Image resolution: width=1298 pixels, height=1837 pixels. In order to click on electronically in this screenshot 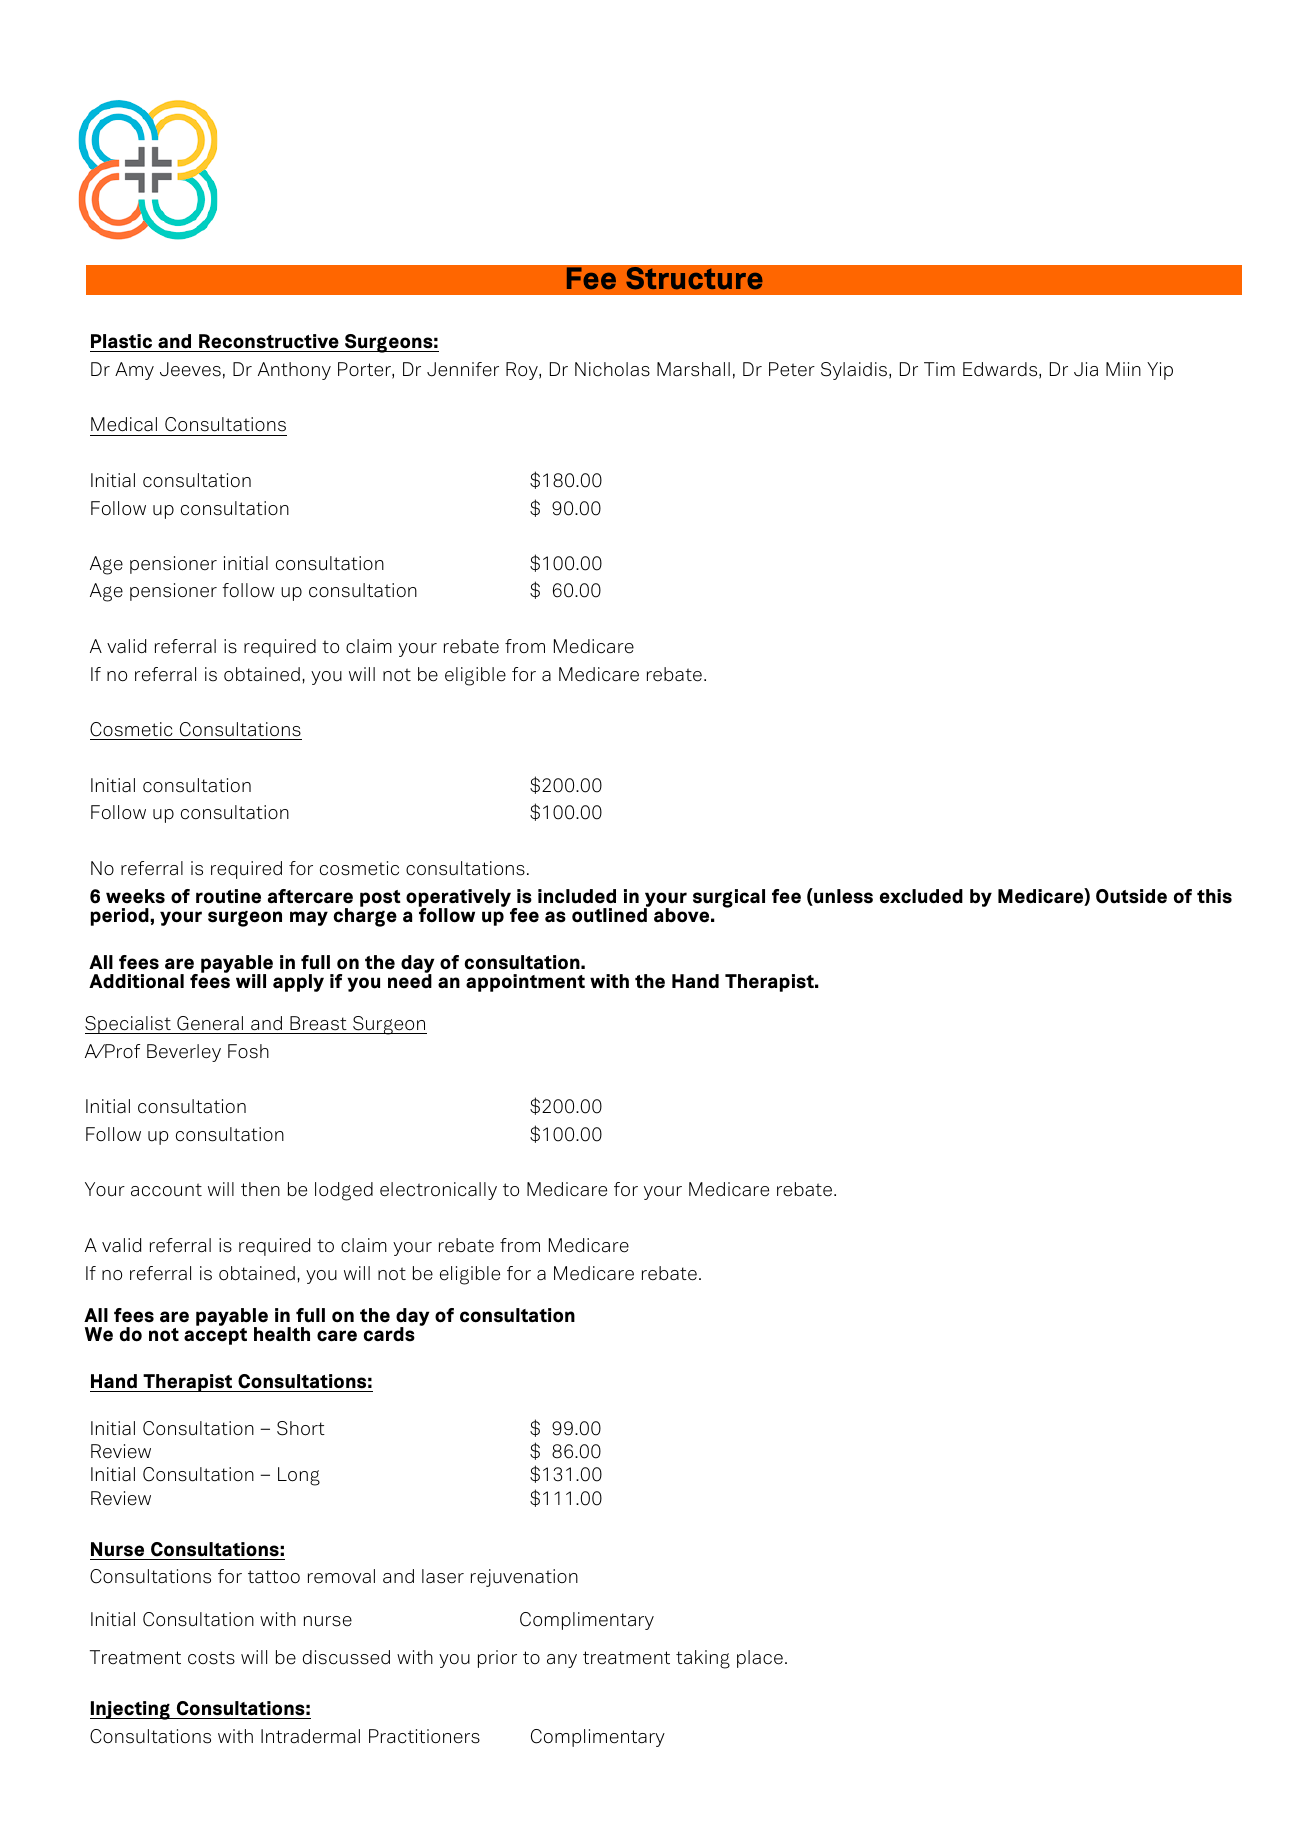, I will do `click(438, 1191)`.
